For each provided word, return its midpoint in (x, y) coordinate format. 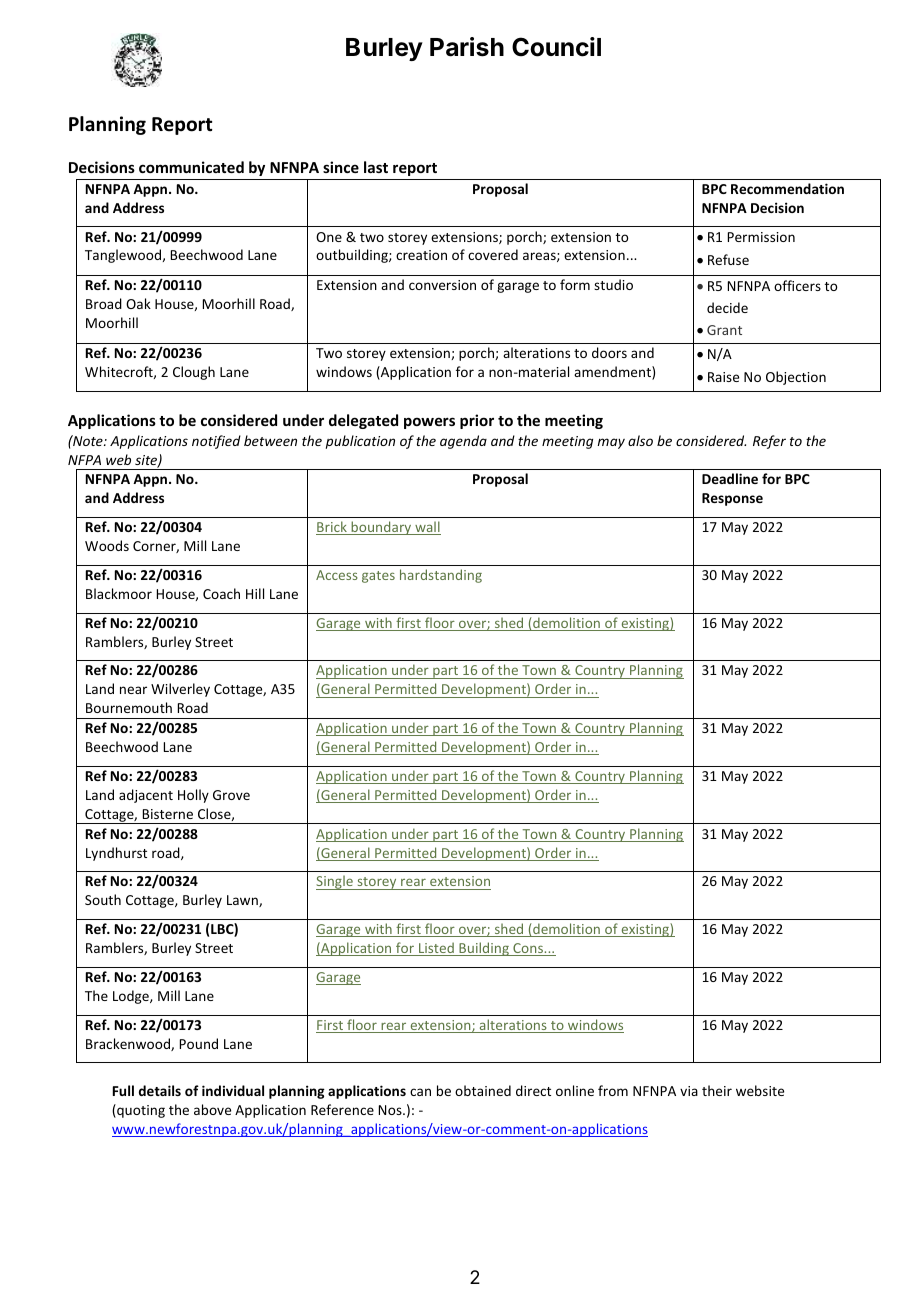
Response (732, 499)
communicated (191, 167)
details (160, 1090)
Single (335, 882)
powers (429, 423)
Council (556, 47)
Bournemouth (129, 707)
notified (216, 442)
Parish (467, 47)
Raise (723, 377)
